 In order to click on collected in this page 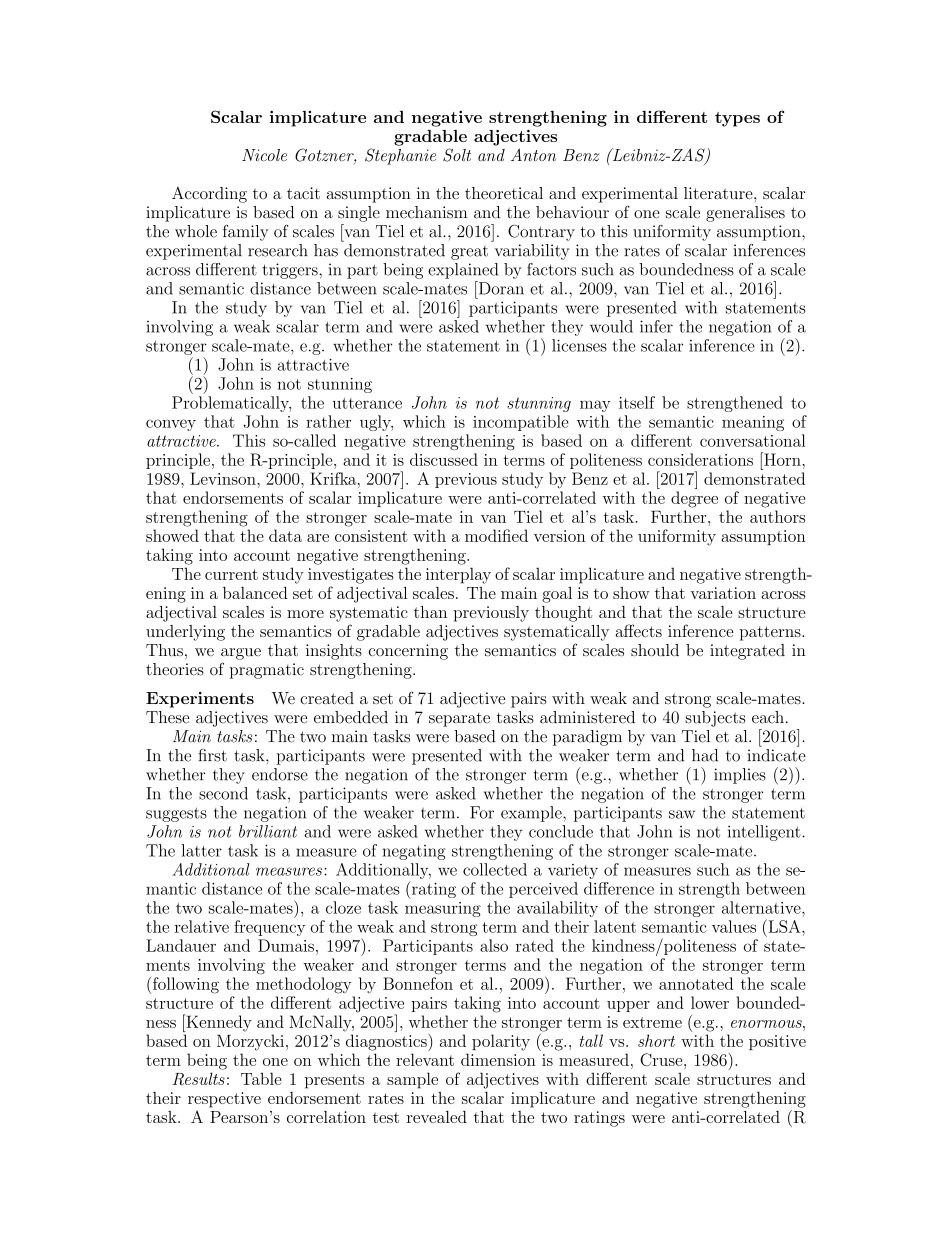, I will do `click(495, 869)`.
